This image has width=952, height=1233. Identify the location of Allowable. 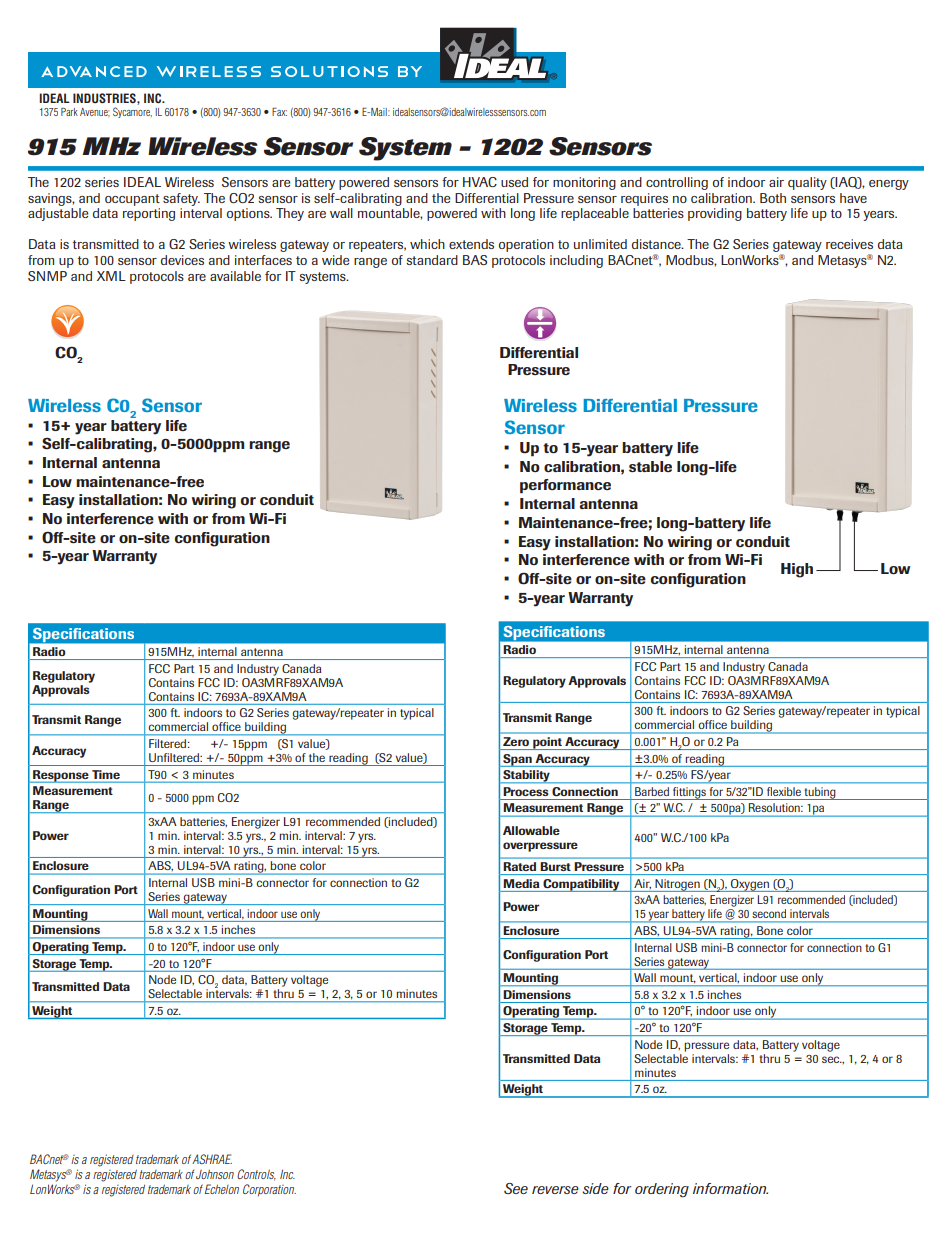
(531, 830).
